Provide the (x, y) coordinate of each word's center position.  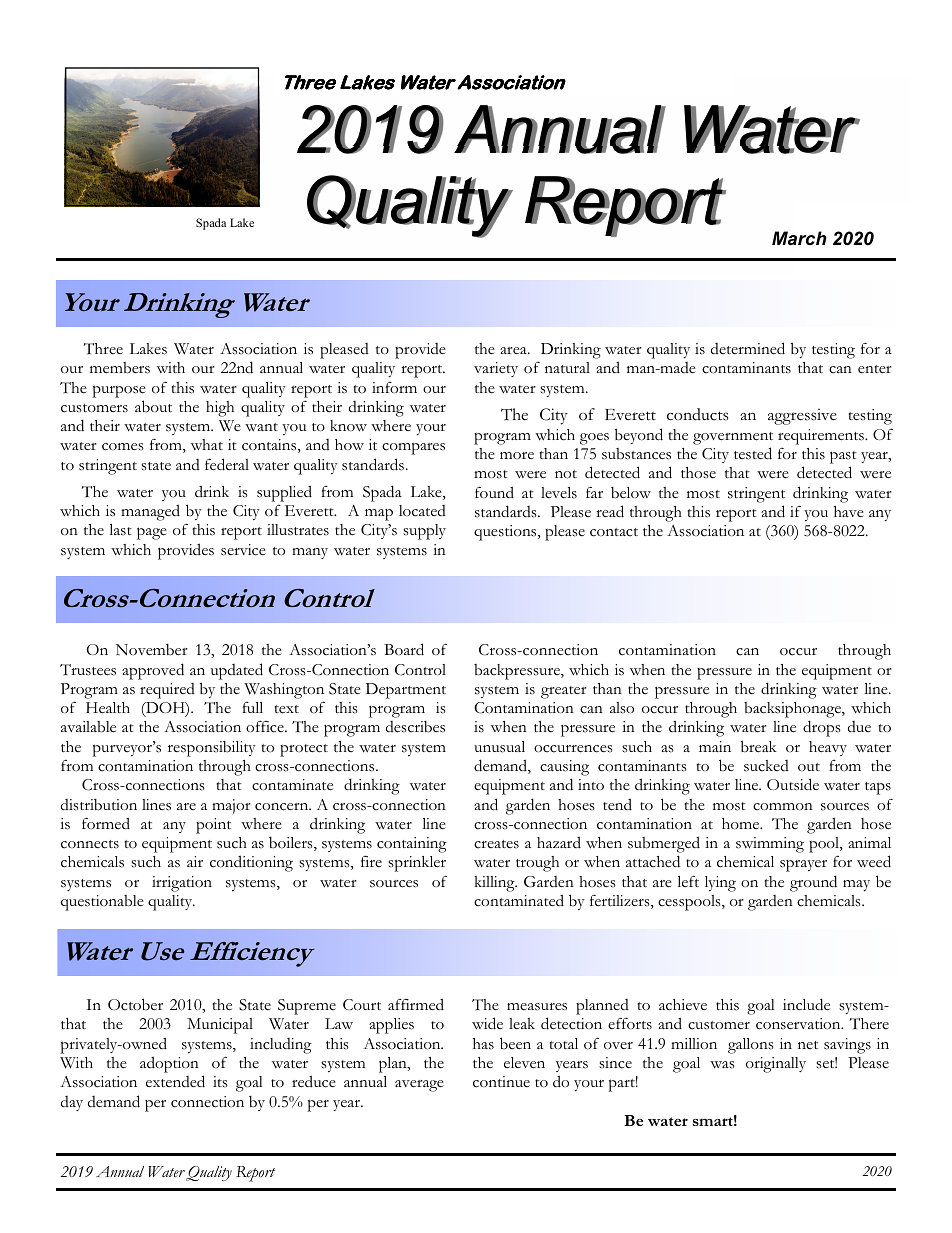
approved (153, 671)
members (120, 368)
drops (822, 728)
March (799, 238)
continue (501, 1082)
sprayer (803, 866)
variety (496, 369)
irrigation (182, 884)
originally (776, 1065)
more (517, 455)
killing (496, 884)
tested (753, 453)
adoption (169, 1064)
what (207, 444)
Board (404, 649)
